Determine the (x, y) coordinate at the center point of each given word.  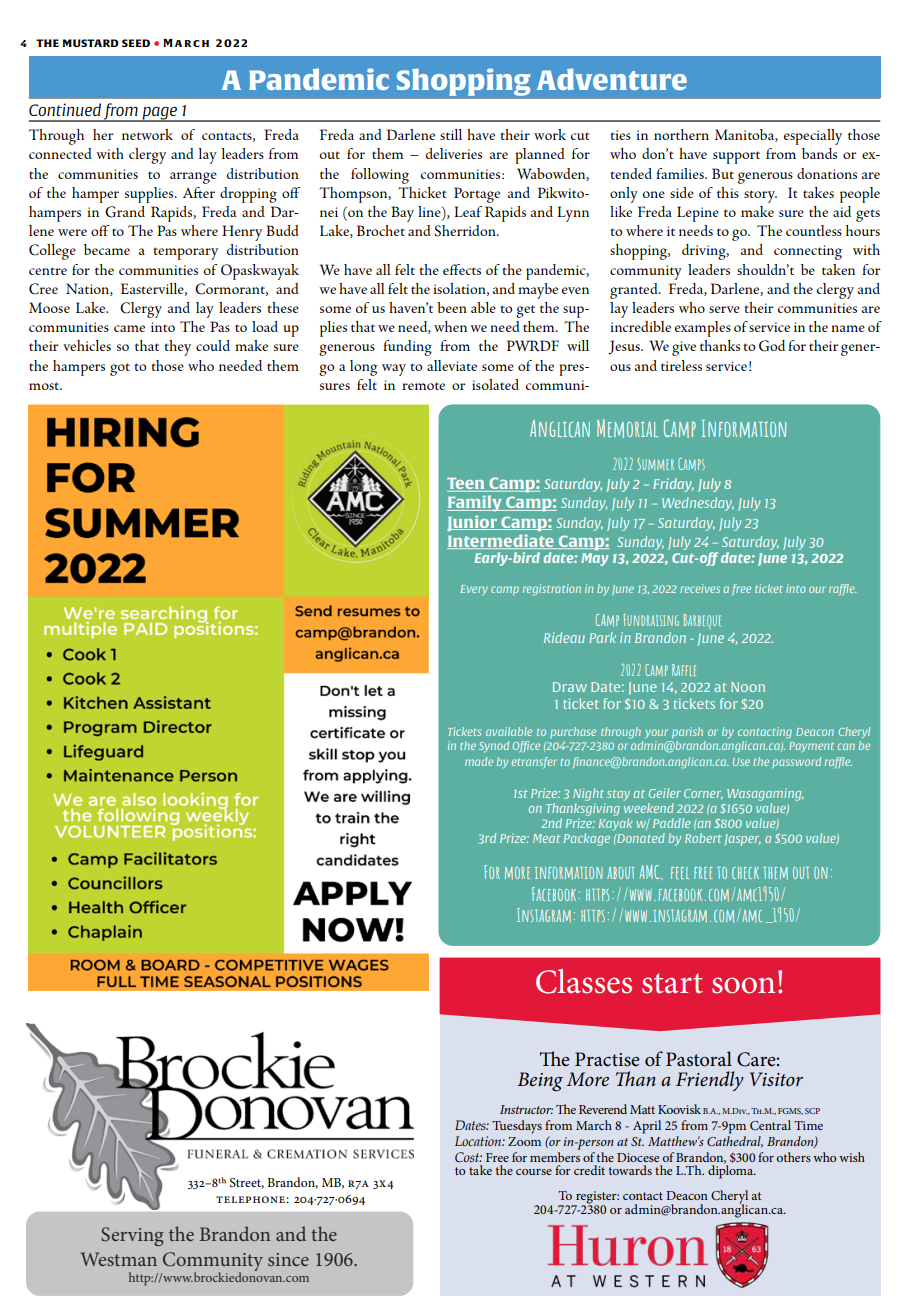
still (451, 134)
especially (813, 137)
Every (474, 590)
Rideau (564, 637)
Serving (132, 1236)
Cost (468, 1157)
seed (136, 43)
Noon (748, 687)
